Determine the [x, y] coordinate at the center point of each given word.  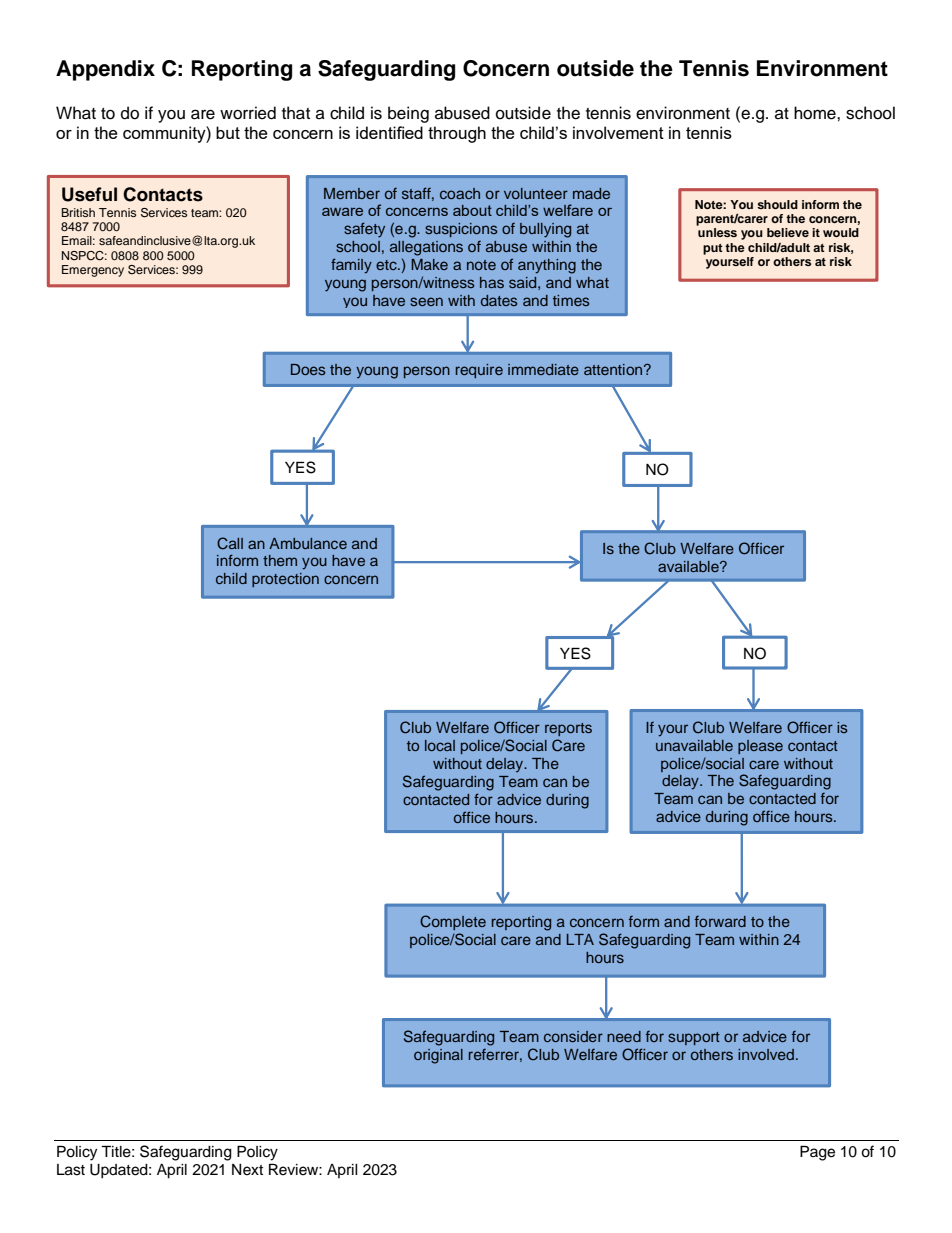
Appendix [105, 70]
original [438, 1056]
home [816, 113]
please [760, 747]
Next [247, 1170]
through [457, 134]
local [440, 745]
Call [230, 543]
